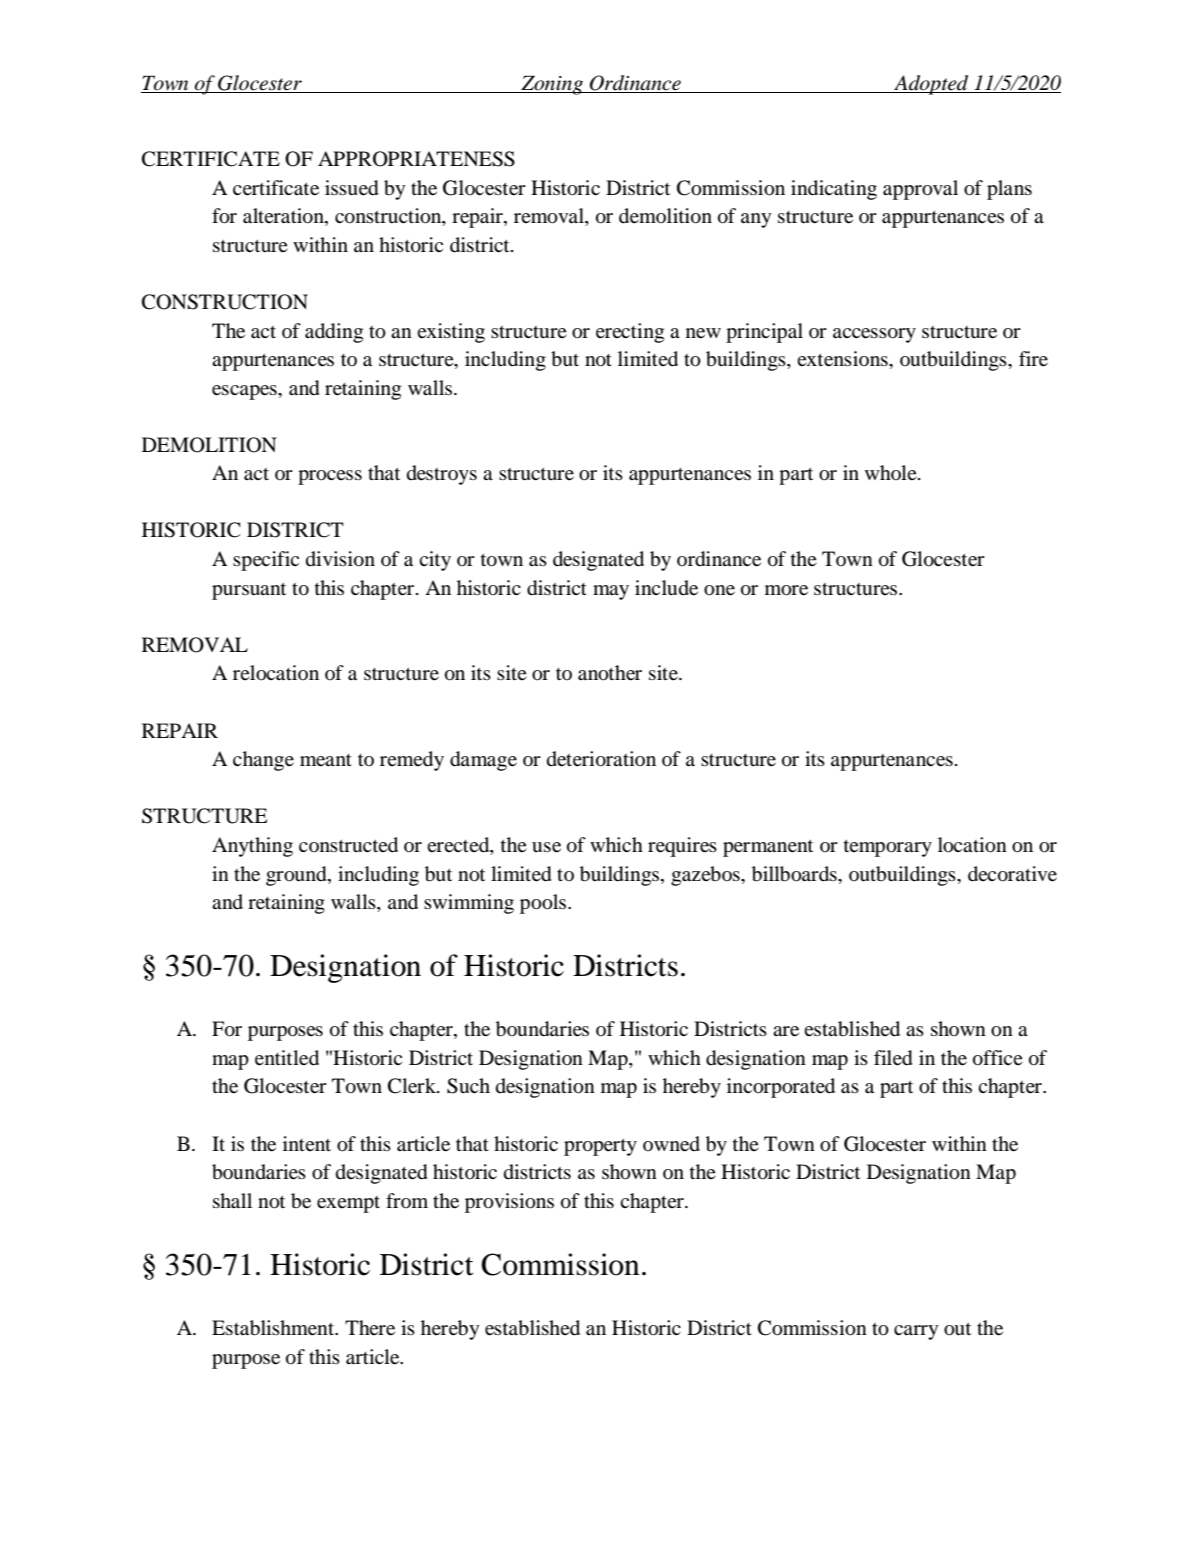  I want to click on meant, so click(326, 760).
